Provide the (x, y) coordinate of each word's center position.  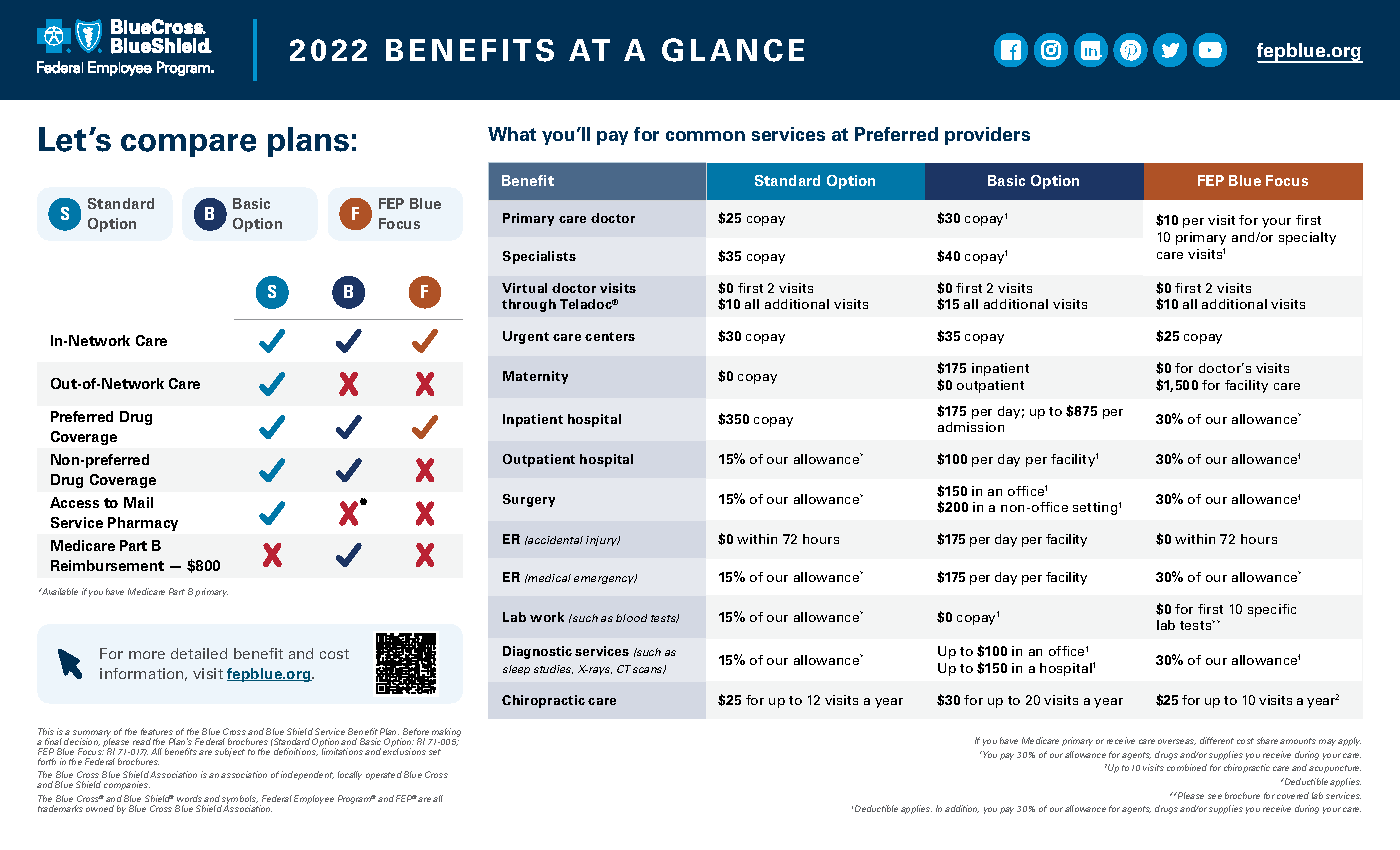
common (705, 136)
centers (610, 336)
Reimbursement (107, 565)
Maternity (535, 377)
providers (987, 136)
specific (1272, 610)
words (189, 798)
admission (971, 427)
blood (631, 618)
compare (188, 145)
